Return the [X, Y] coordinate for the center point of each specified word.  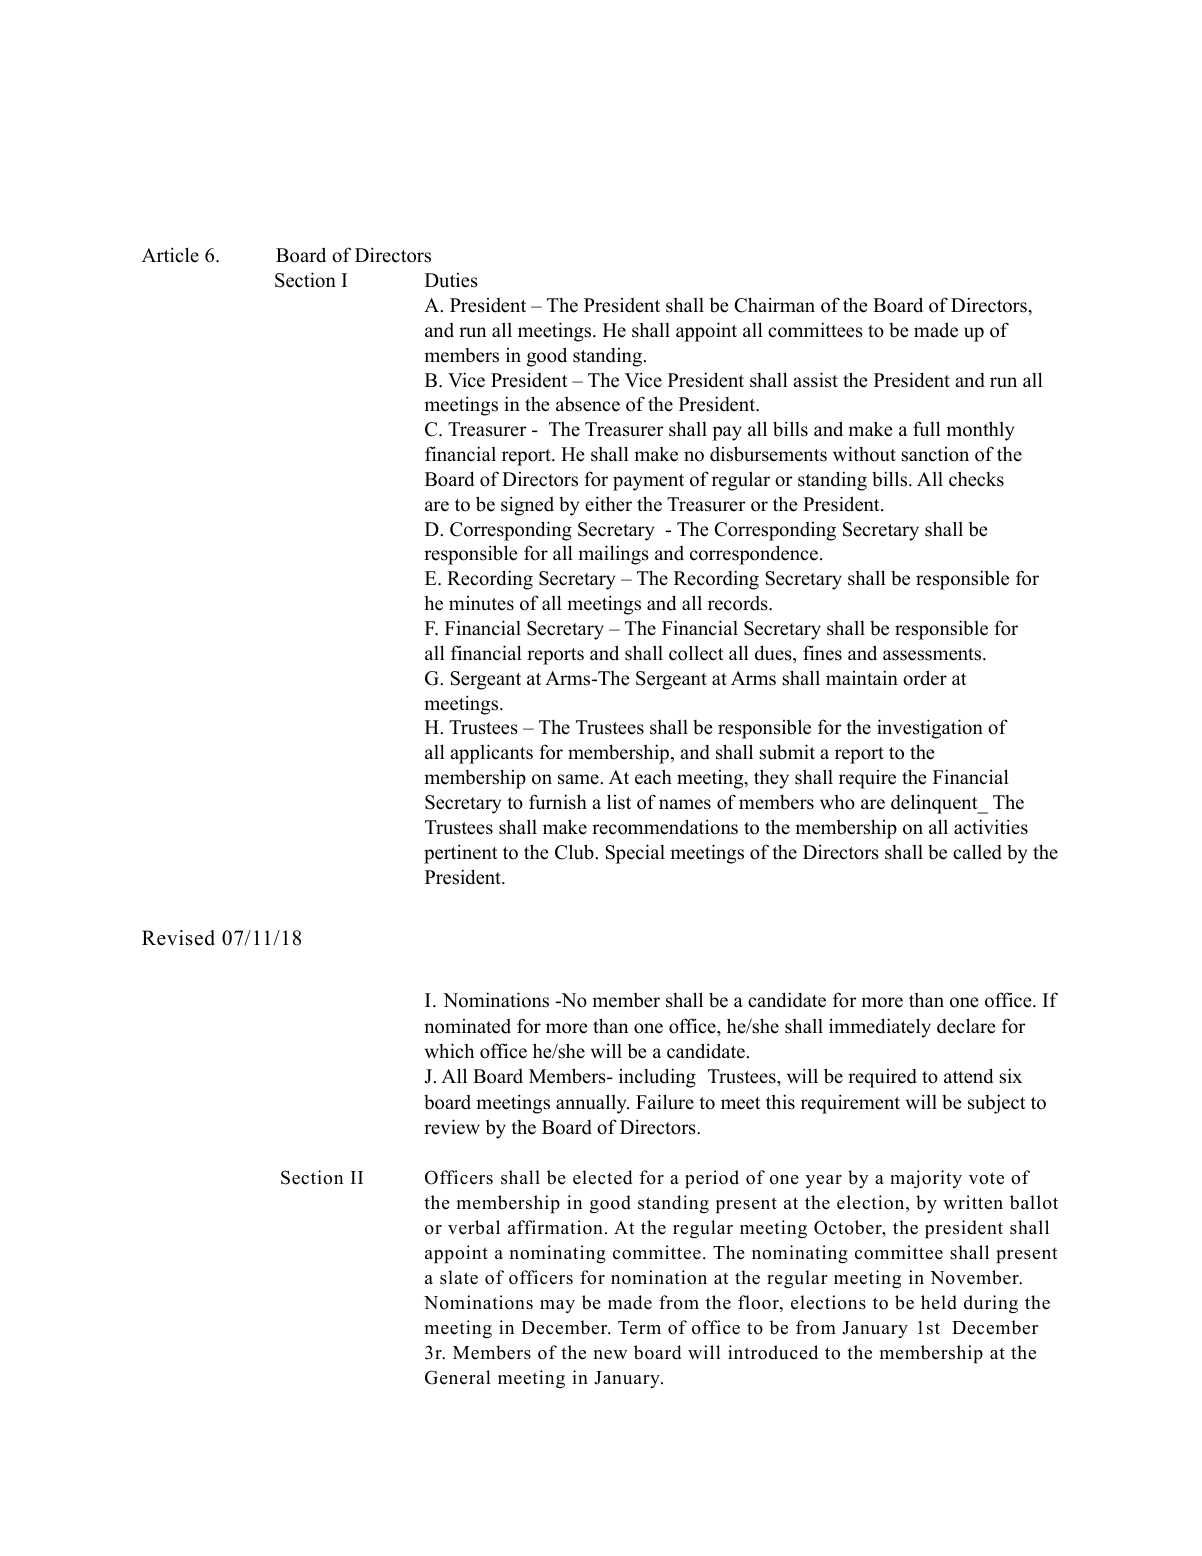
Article [170, 255]
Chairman [774, 305]
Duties [451, 280]
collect [696, 653]
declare [966, 1026]
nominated [467, 1026]
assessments [933, 654]
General [458, 1377]
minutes [481, 603]
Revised [178, 938]
